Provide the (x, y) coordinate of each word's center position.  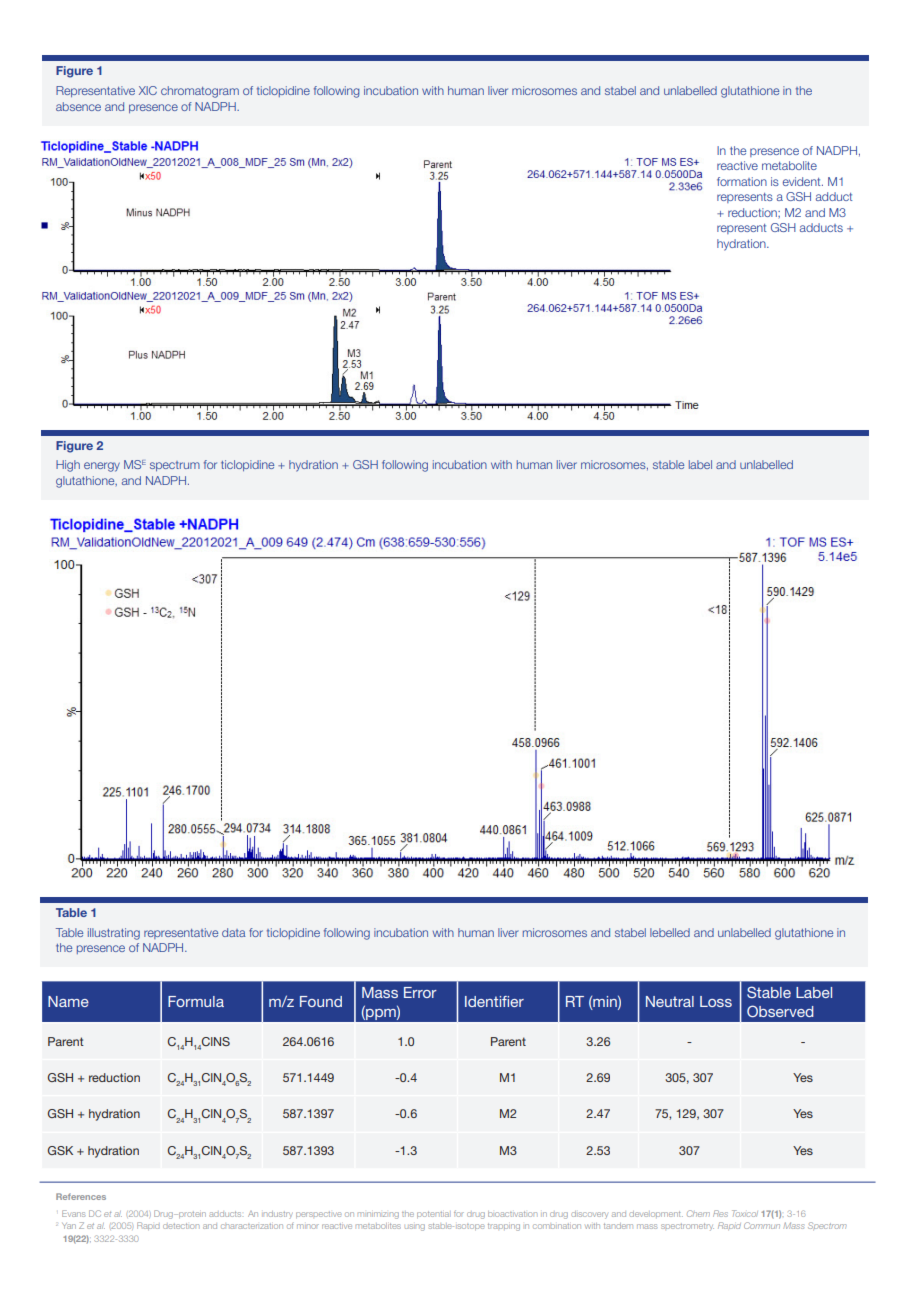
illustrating (114, 934)
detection (181, 1226)
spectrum (175, 466)
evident (803, 181)
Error (420, 992)
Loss (716, 1001)
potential (433, 1214)
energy (102, 467)
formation (742, 181)
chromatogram (200, 92)
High (68, 466)
